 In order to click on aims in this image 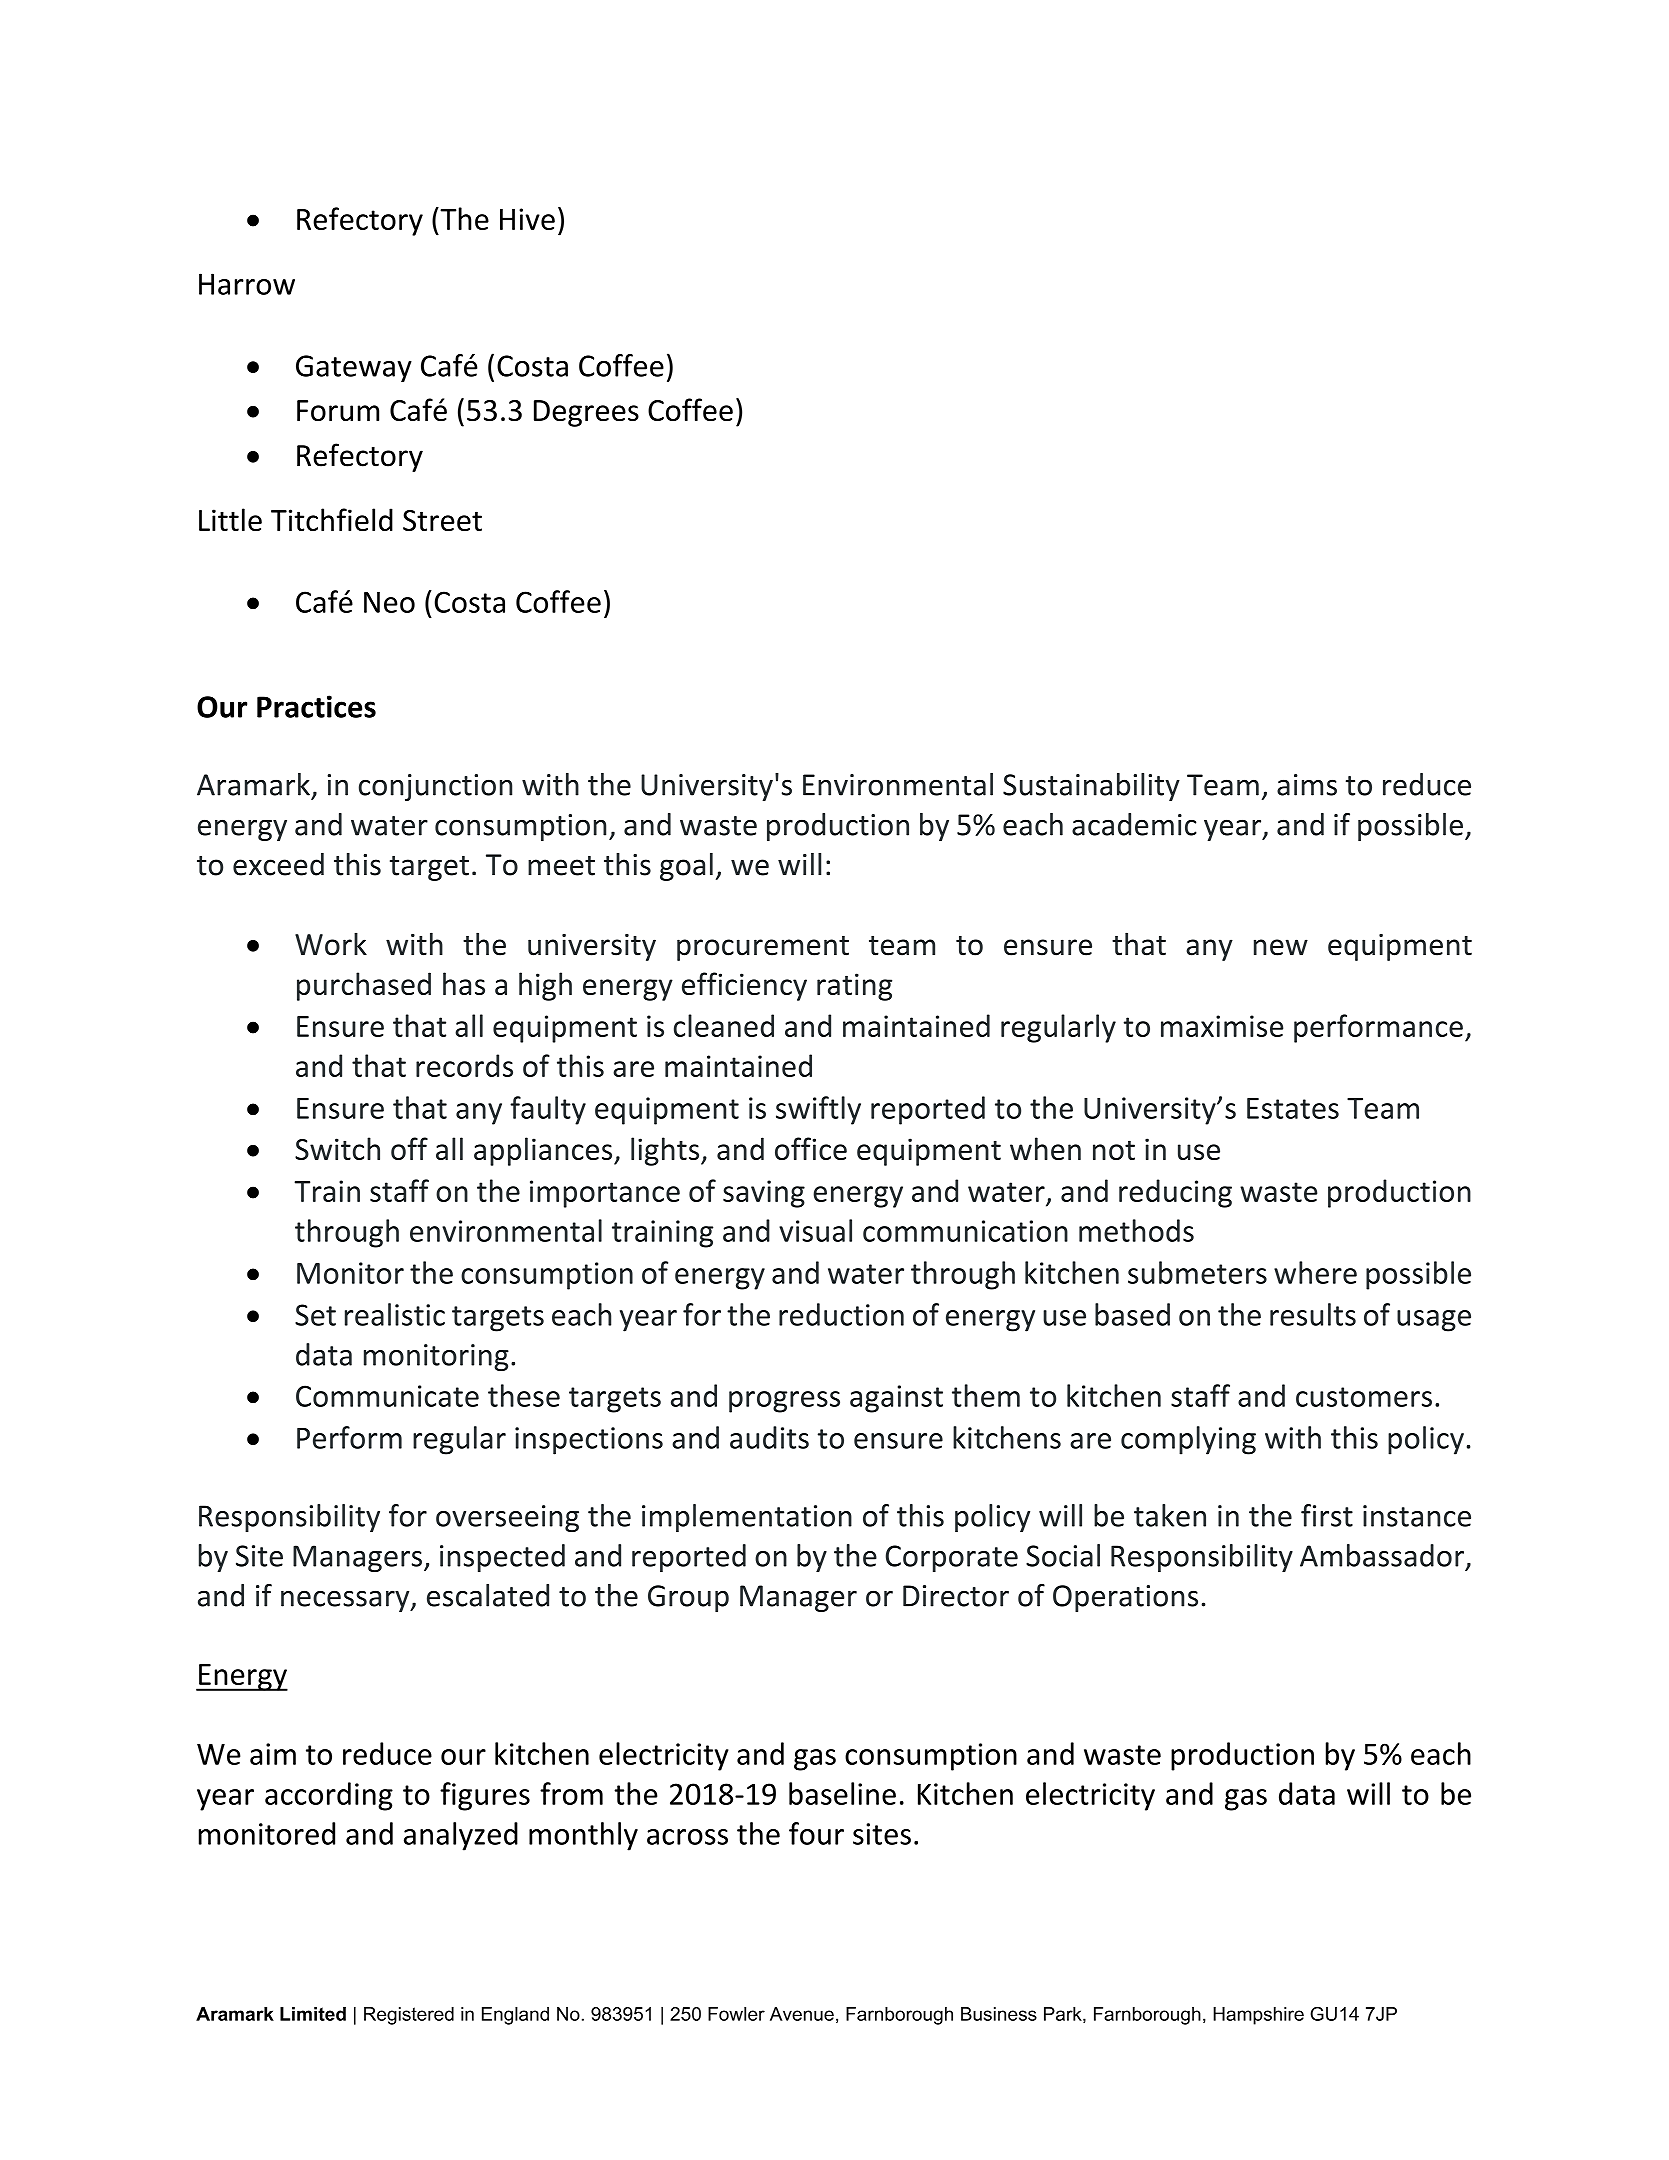, I will do `click(1307, 785)`.
